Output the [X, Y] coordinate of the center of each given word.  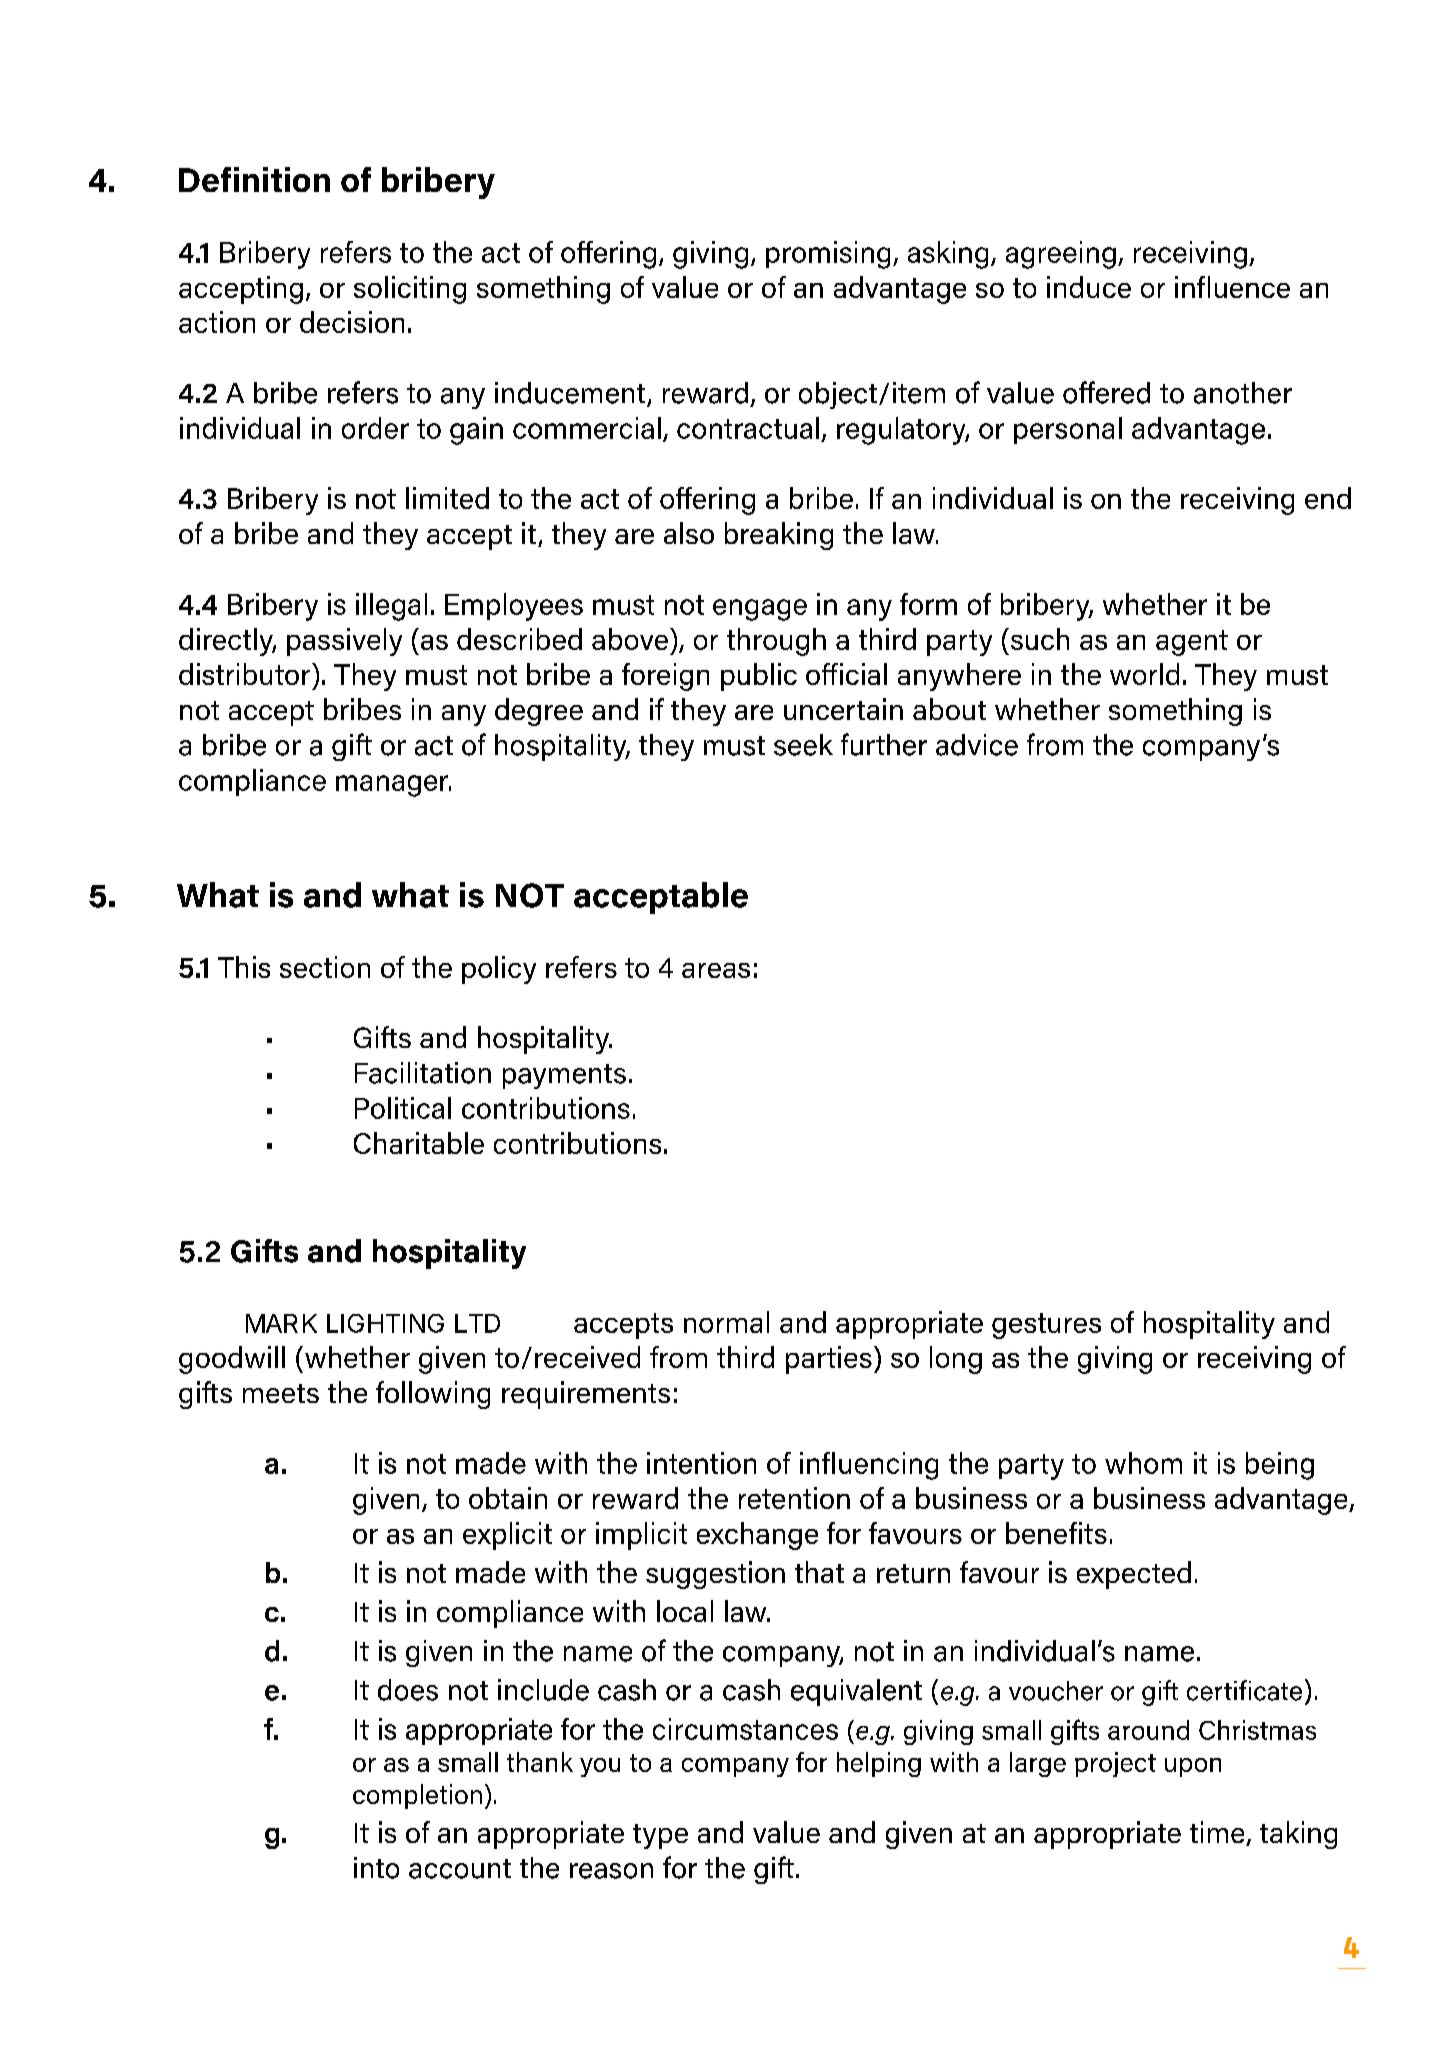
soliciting [410, 290]
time [1218, 1833]
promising [828, 255]
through [776, 642]
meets [281, 1393]
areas [716, 970]
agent [1192, 643]
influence [1232, 287]
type [660, 1836]
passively [344, 642]
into [376, 1868]
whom [1143, 1463]
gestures [1046, 1326]
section [325, 967]
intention [701, 1463]
